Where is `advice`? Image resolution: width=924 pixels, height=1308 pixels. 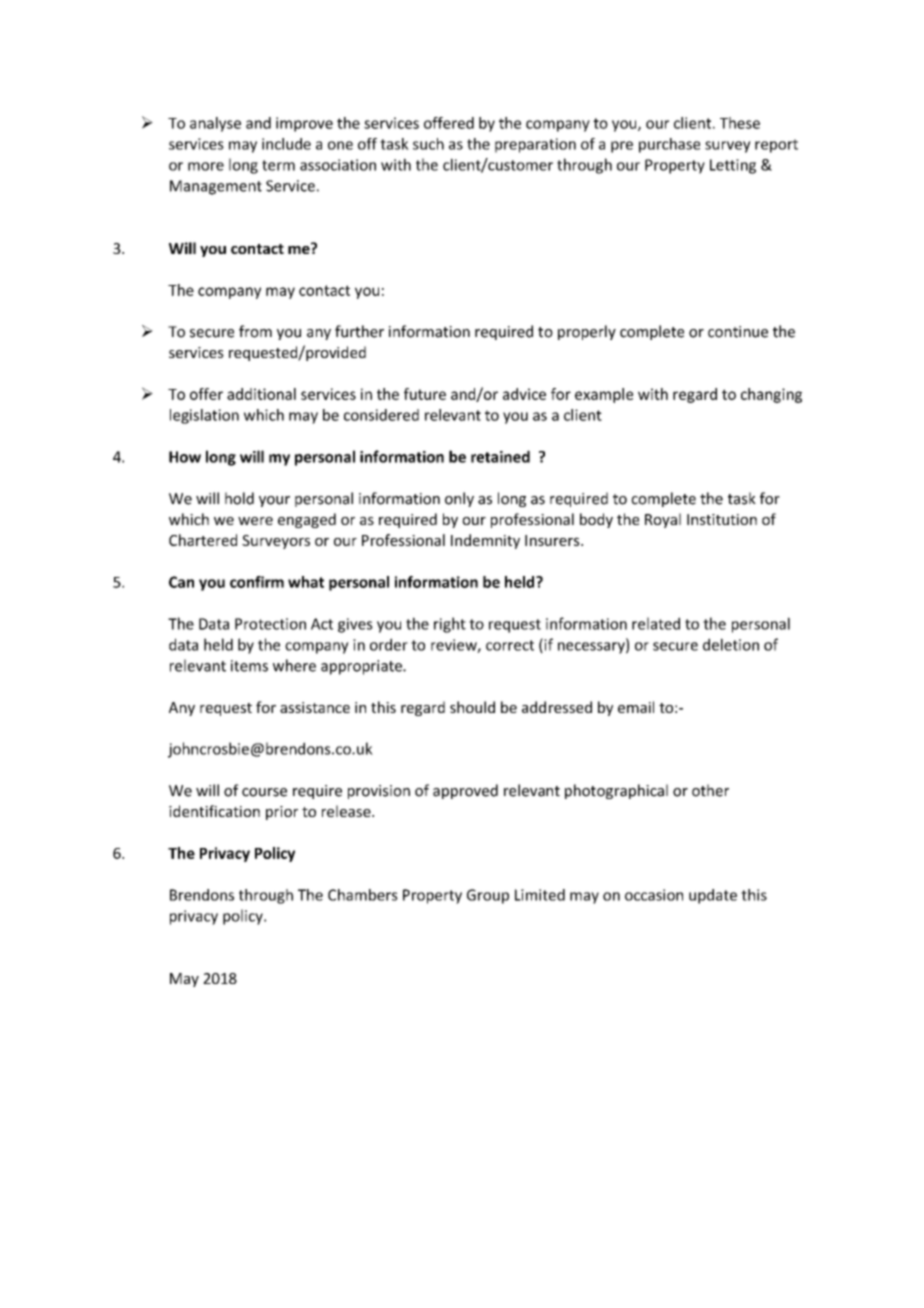 advice is located at coordinates (524, 394).
